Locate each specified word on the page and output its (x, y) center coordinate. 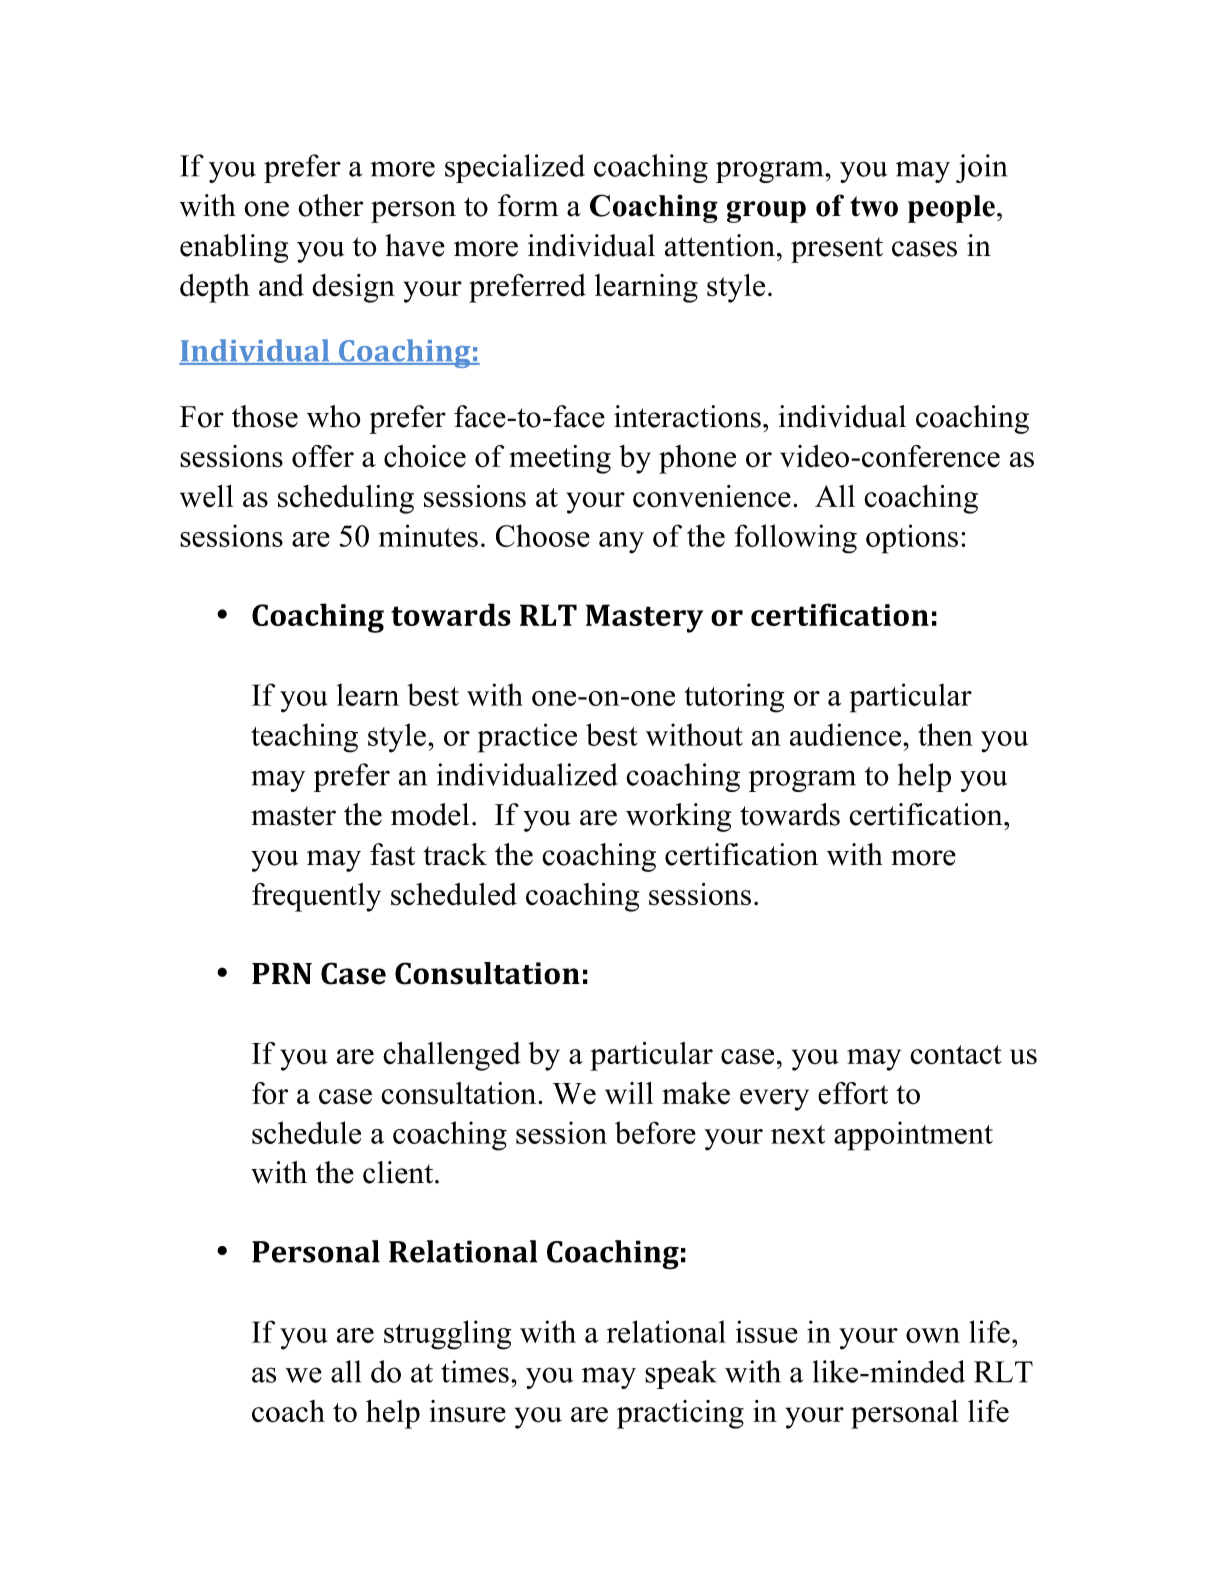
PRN (282, 973)
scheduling (346, 499)
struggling (447, 1335)
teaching (304, 738)
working (678, 817)
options (912, 539)
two (874, 206)
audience (847, 734)
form (528, 205)
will (629, 1093)
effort (853, 1093)
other (330, 205)
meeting (560, 459)
